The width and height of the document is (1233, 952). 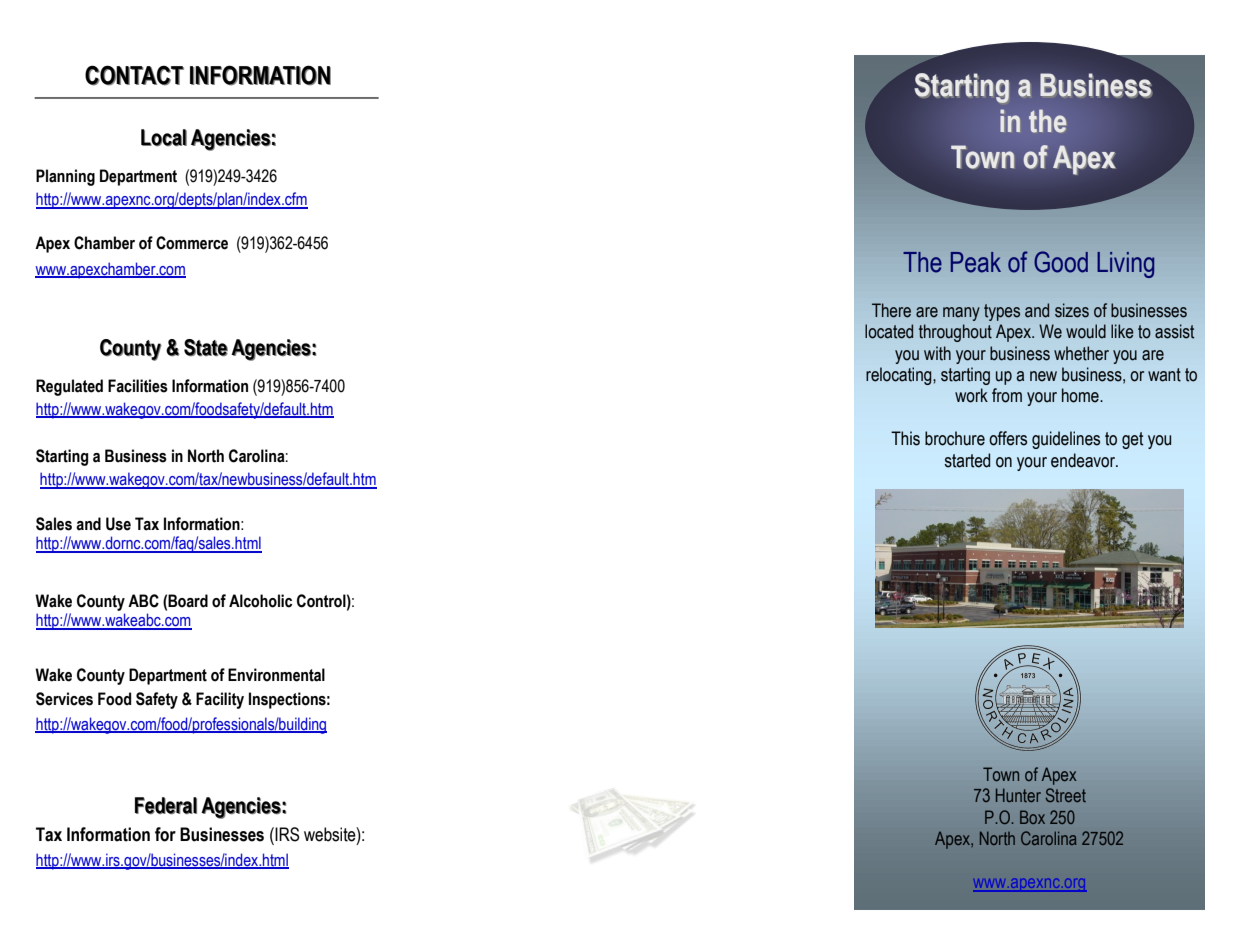 What do you see at coordinates (1084, 460) in the document?
I see `endeavor` at bounding box center [1084, 460].
